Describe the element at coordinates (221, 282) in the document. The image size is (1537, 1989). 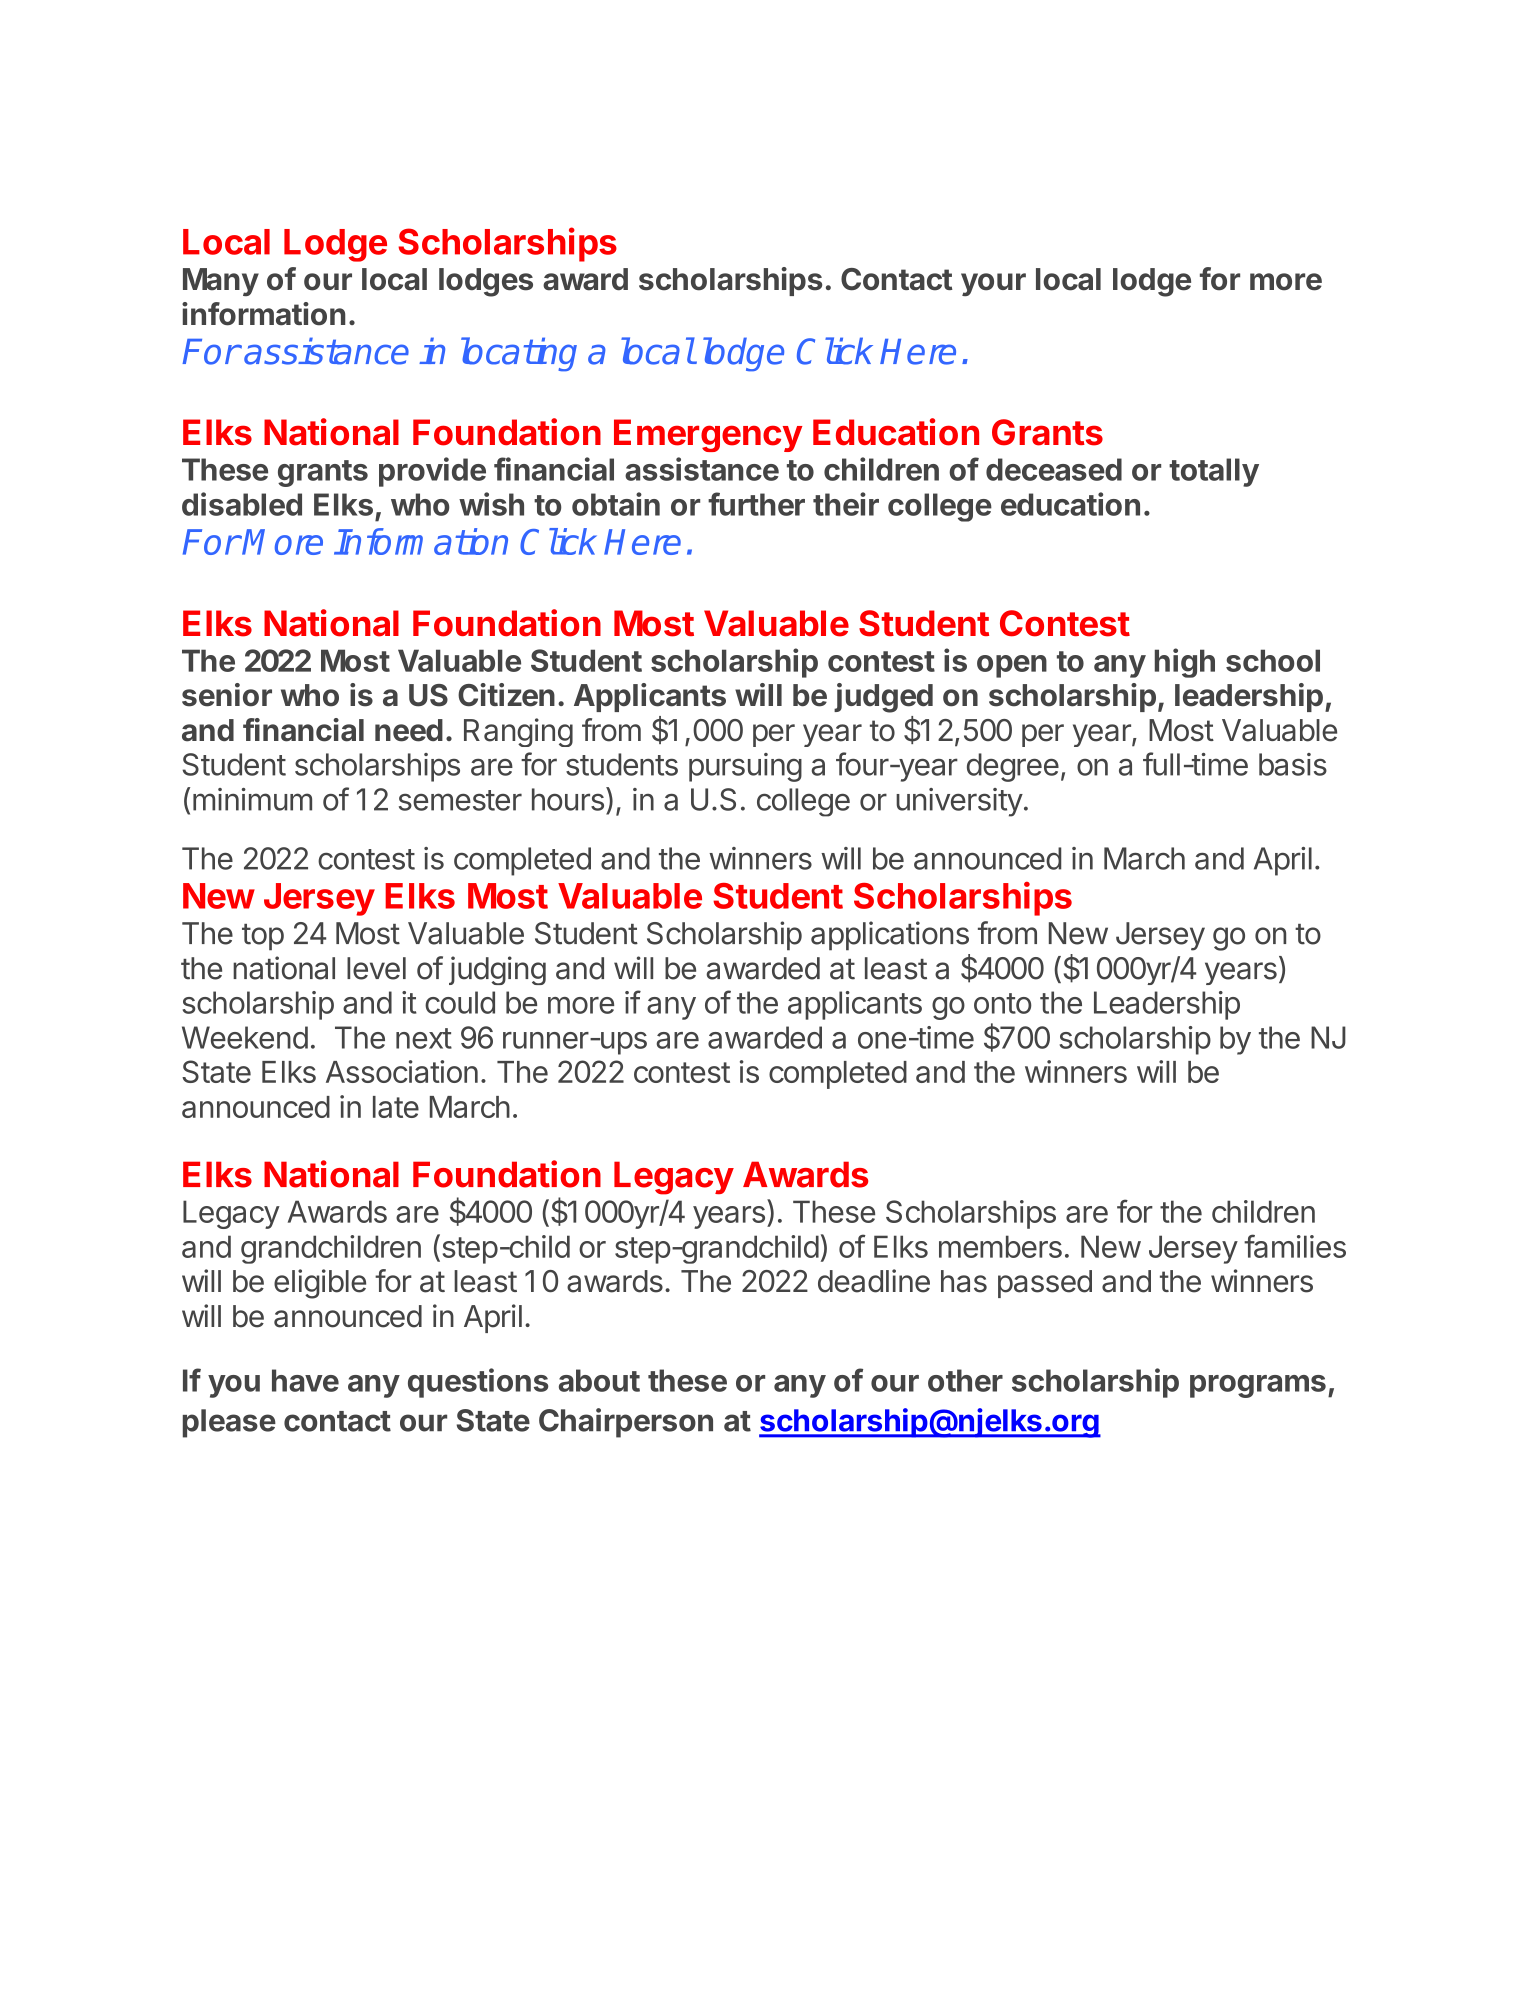
I see `Many` at that location.
